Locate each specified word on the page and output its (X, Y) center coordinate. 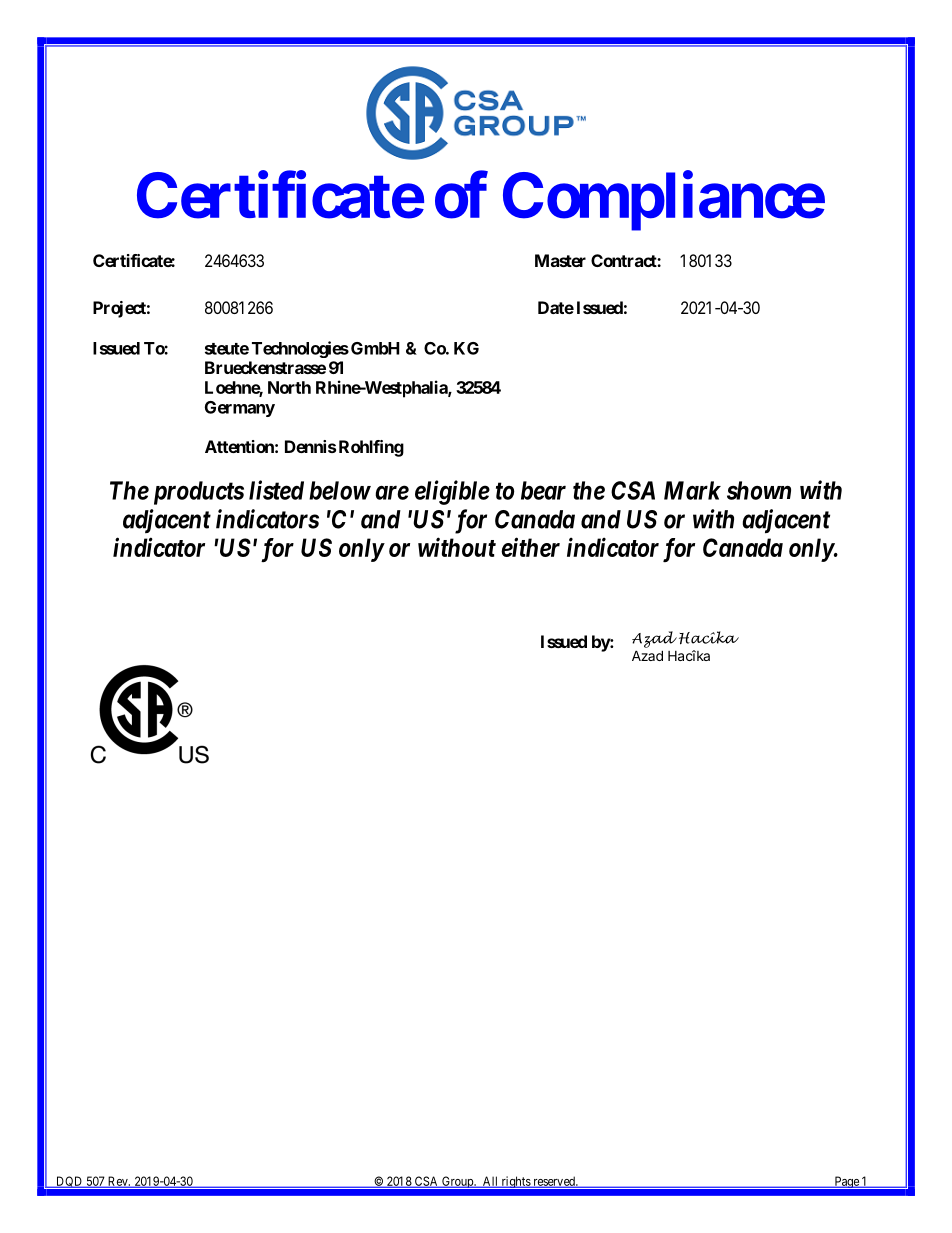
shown (759, 490)
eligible (452, 492)
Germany (240, 409)
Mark (692, 490)
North (289, 387)
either (530, 547)
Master (560, 260)
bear (543, 490)
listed (276, 490)
